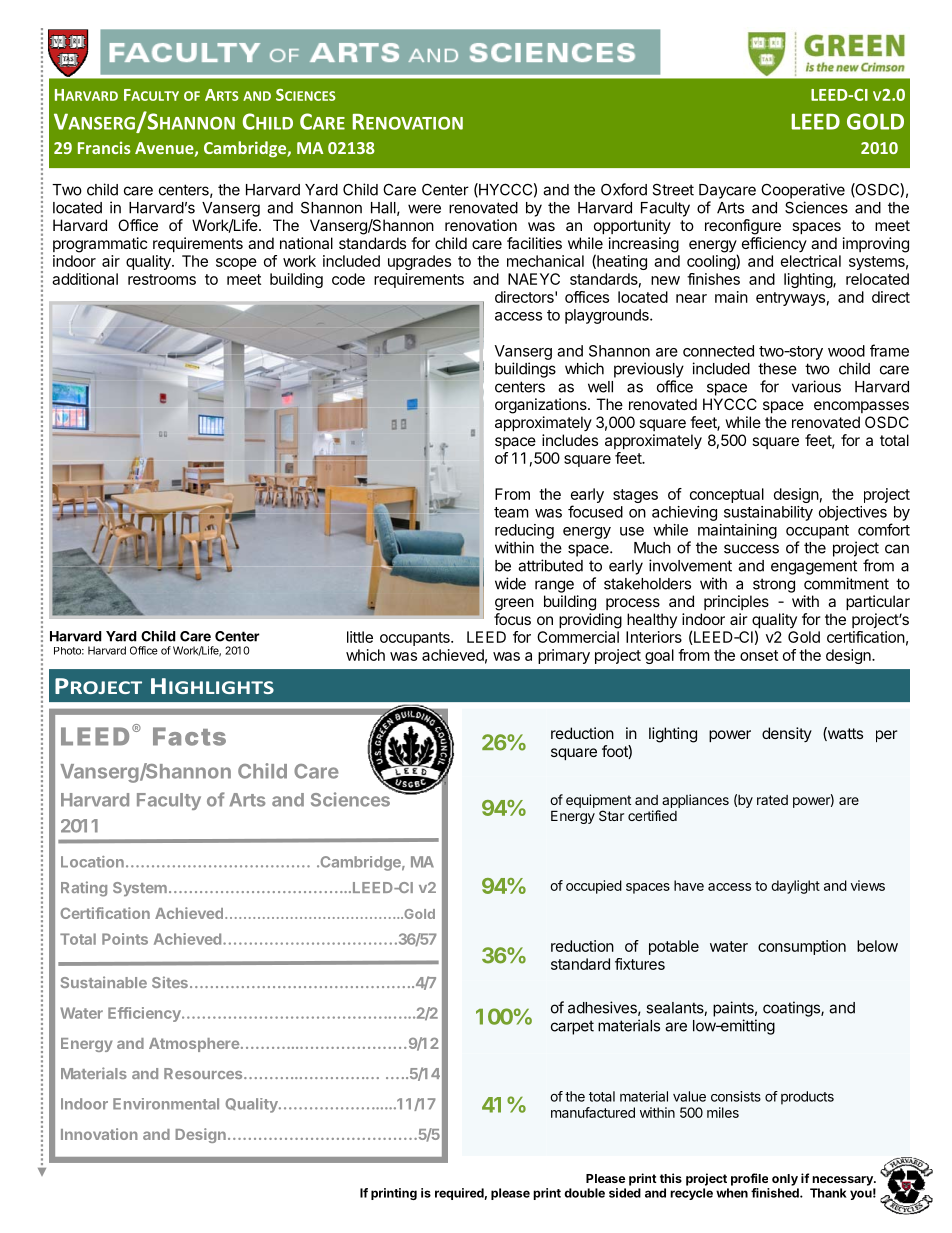 The image size is (952, 1233). I want to click on were, so click(424, 209).
